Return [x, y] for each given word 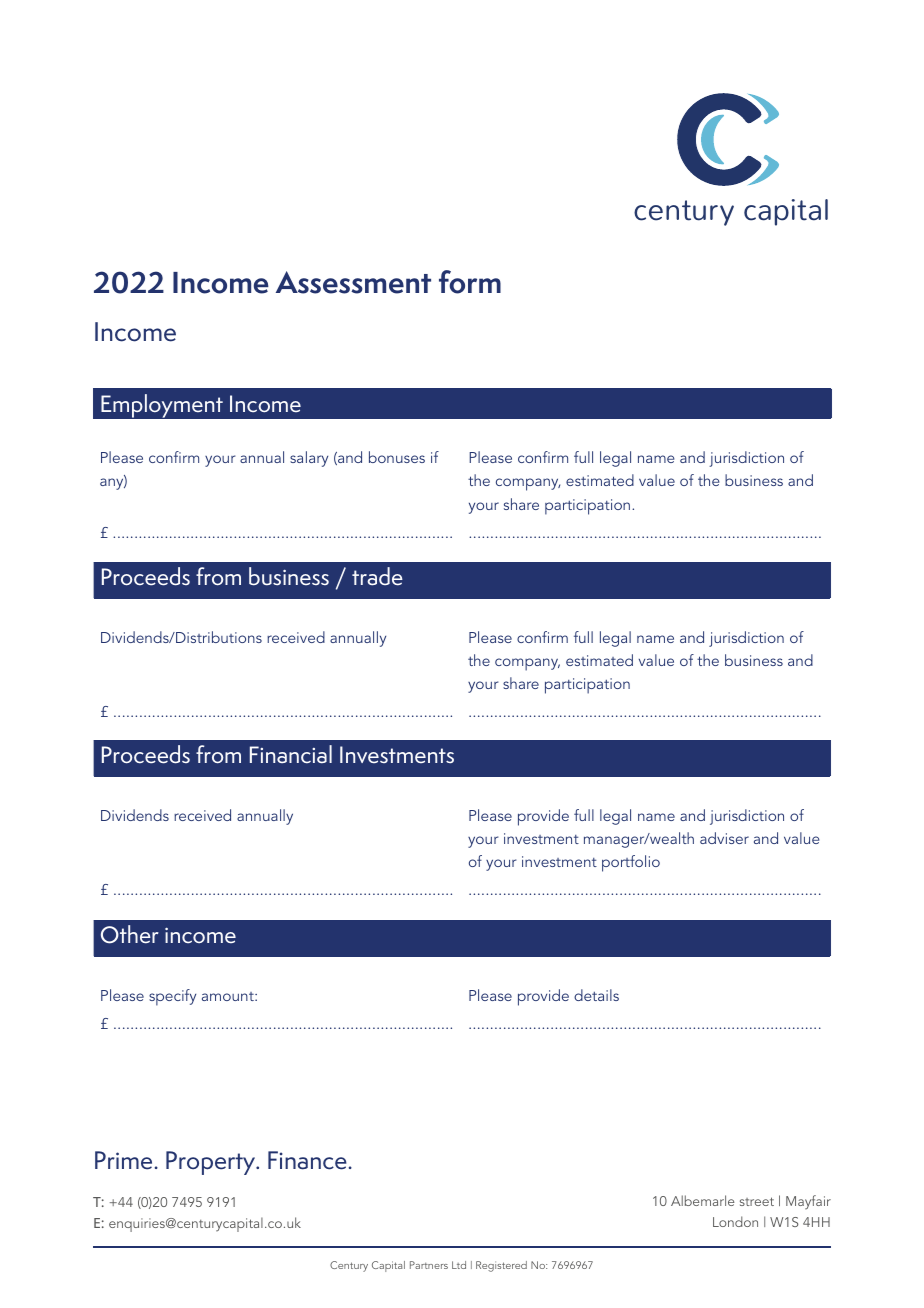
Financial [291, 754]
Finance [307, 1160]
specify [172, 997]
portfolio [631, 863]
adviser [724, 838]
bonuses [397, 457]
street [757, 1201]
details [596, 995]
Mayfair [808, 1202]
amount [229, 996]
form [470, 282]
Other [130, 934]
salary [309, 459]
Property [212, 1163]
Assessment [353, 282]
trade [377, 576]
